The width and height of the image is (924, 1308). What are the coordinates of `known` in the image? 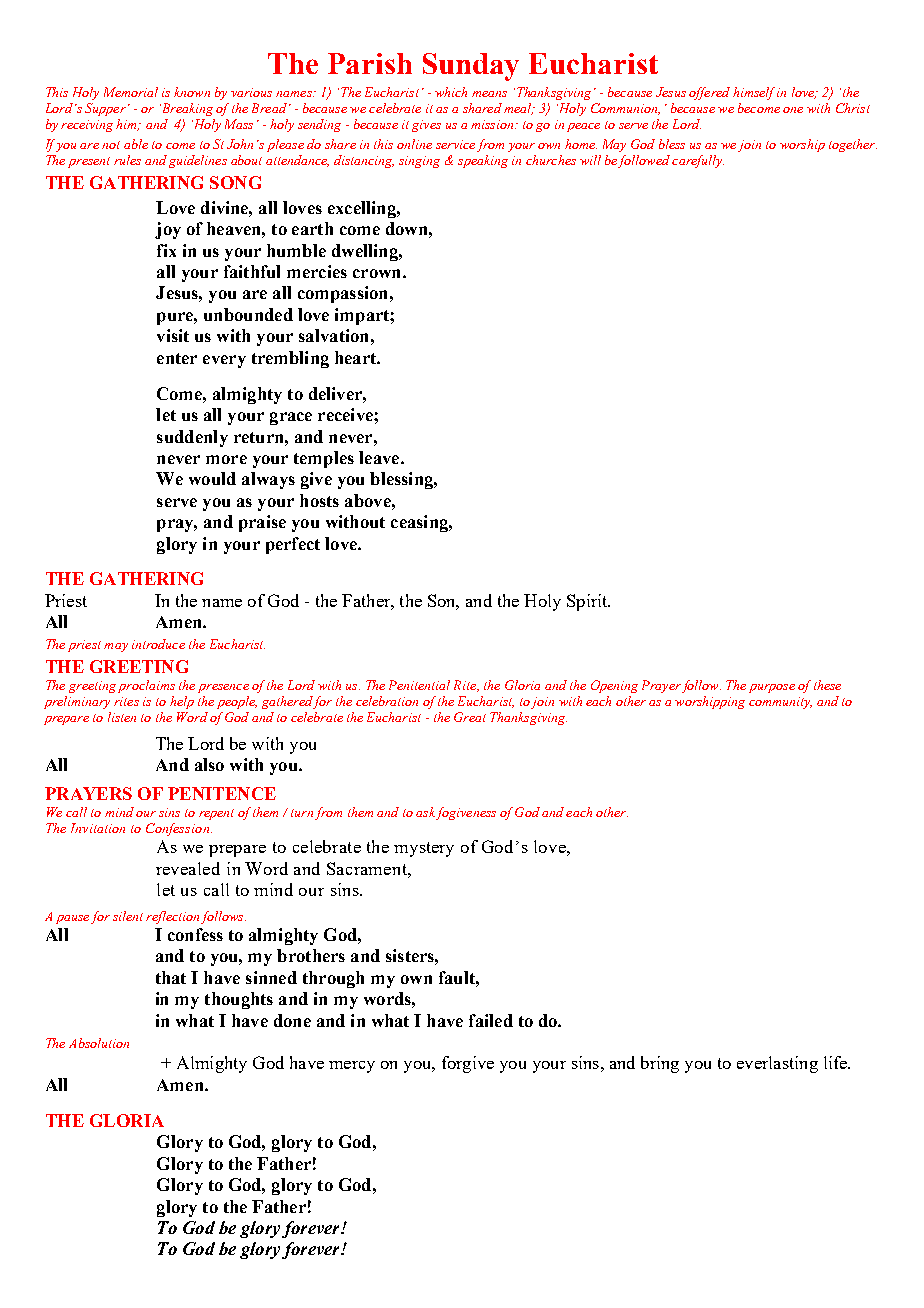 It's located at (192, 92).
